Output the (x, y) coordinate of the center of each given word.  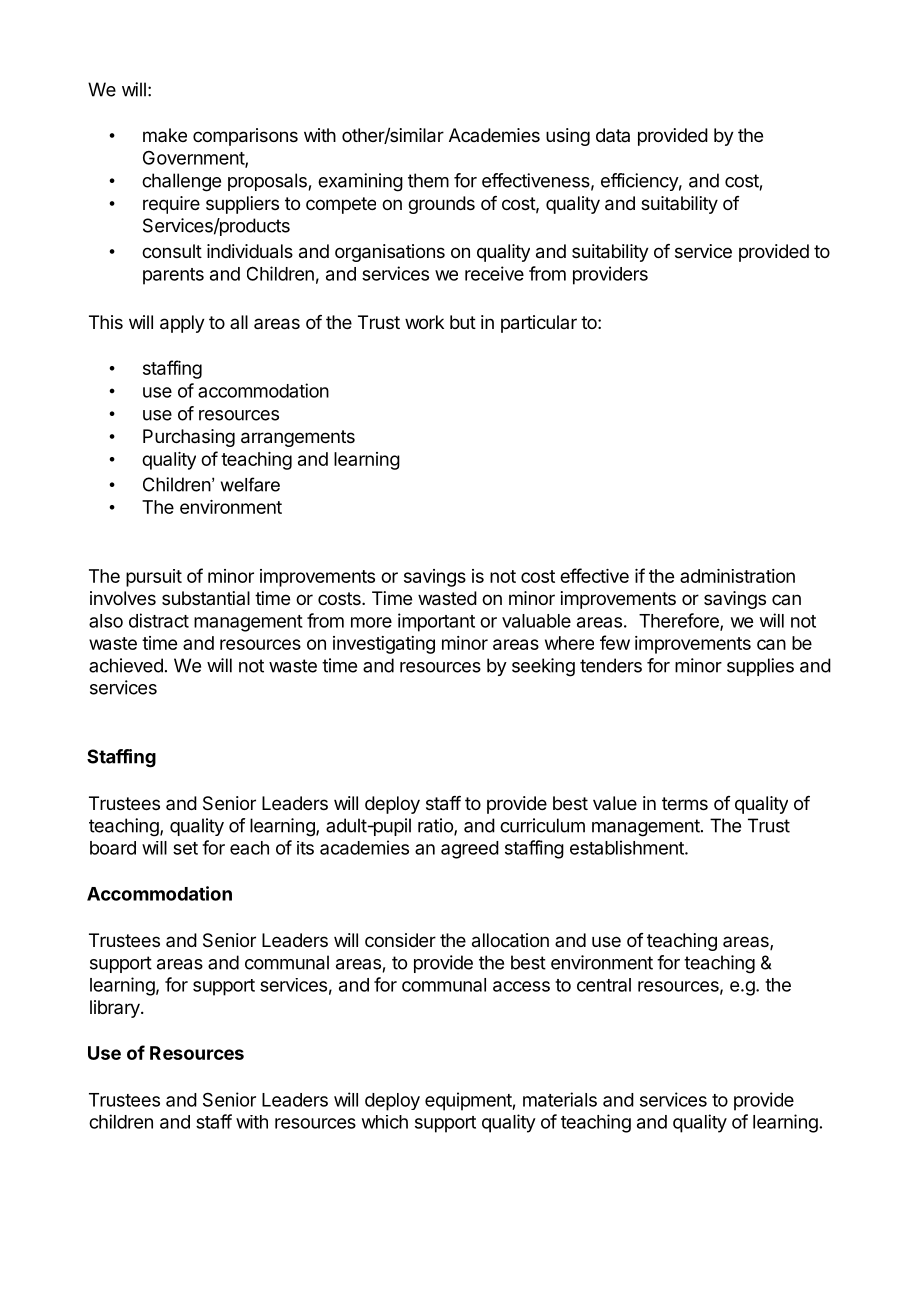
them (428, 180)
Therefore (680, 621)
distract (159, 620)
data (613, 135)
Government (194, 159)
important (436, 622)
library (116, 1009)
